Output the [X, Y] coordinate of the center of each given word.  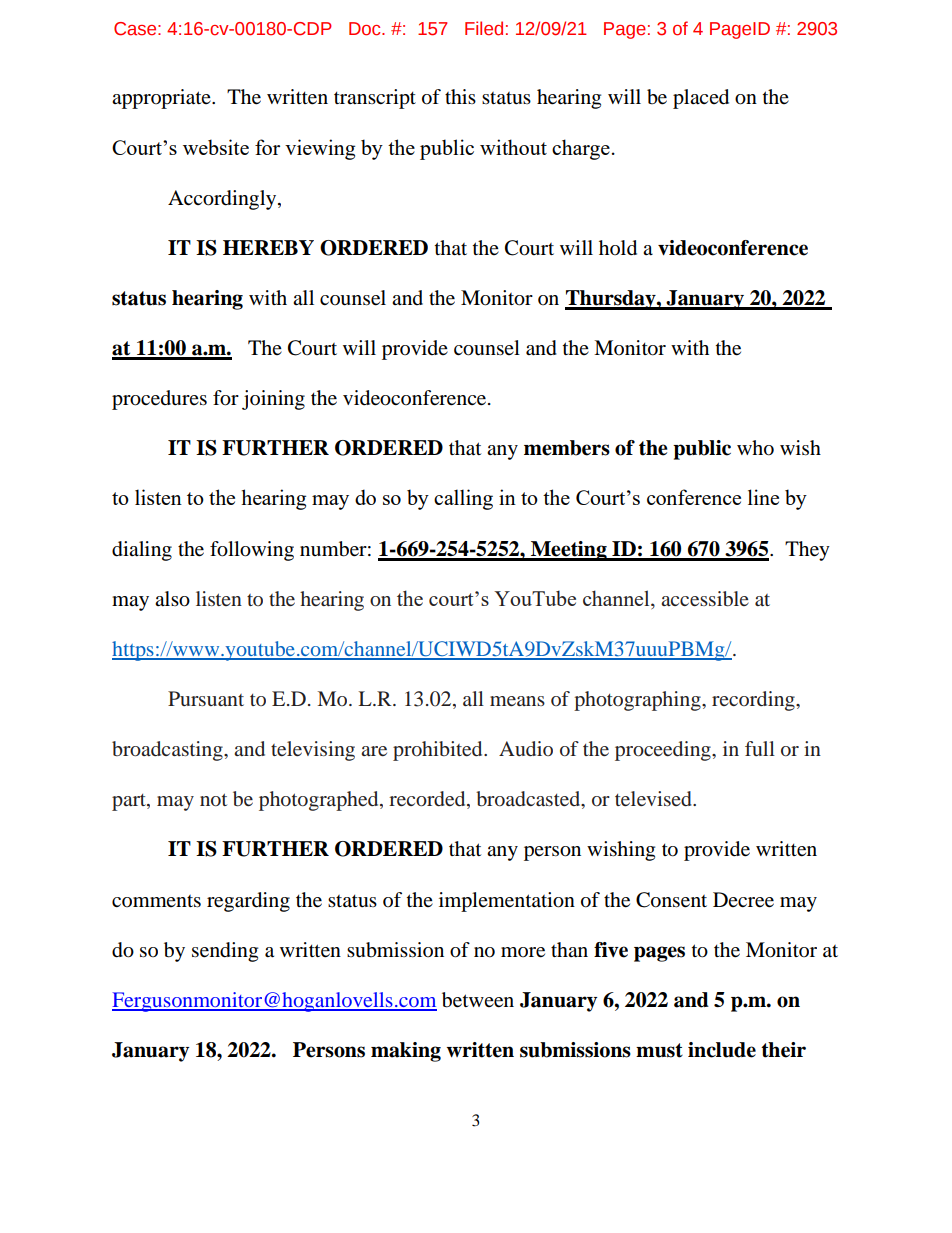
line [763, 497]
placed [701, 99]
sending [225, 952]
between [478, 1000]
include [722, 1050]
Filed [484, 28]
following [252, 551]
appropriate [162, 99]
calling [463, 499]
